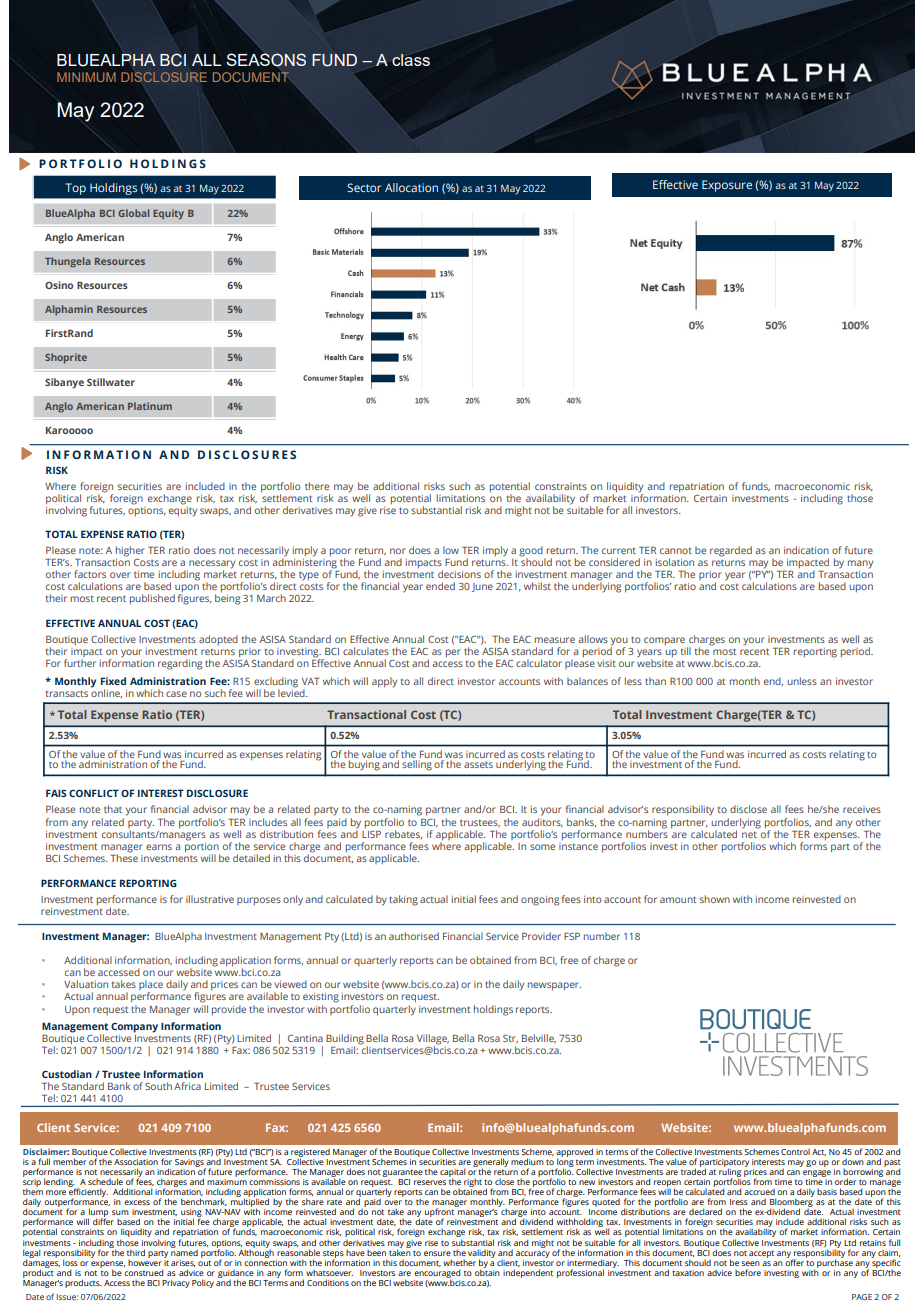  Describe the element at coordinates (86, 77) in the screenshot. I see `MINIMUM` at that location.
